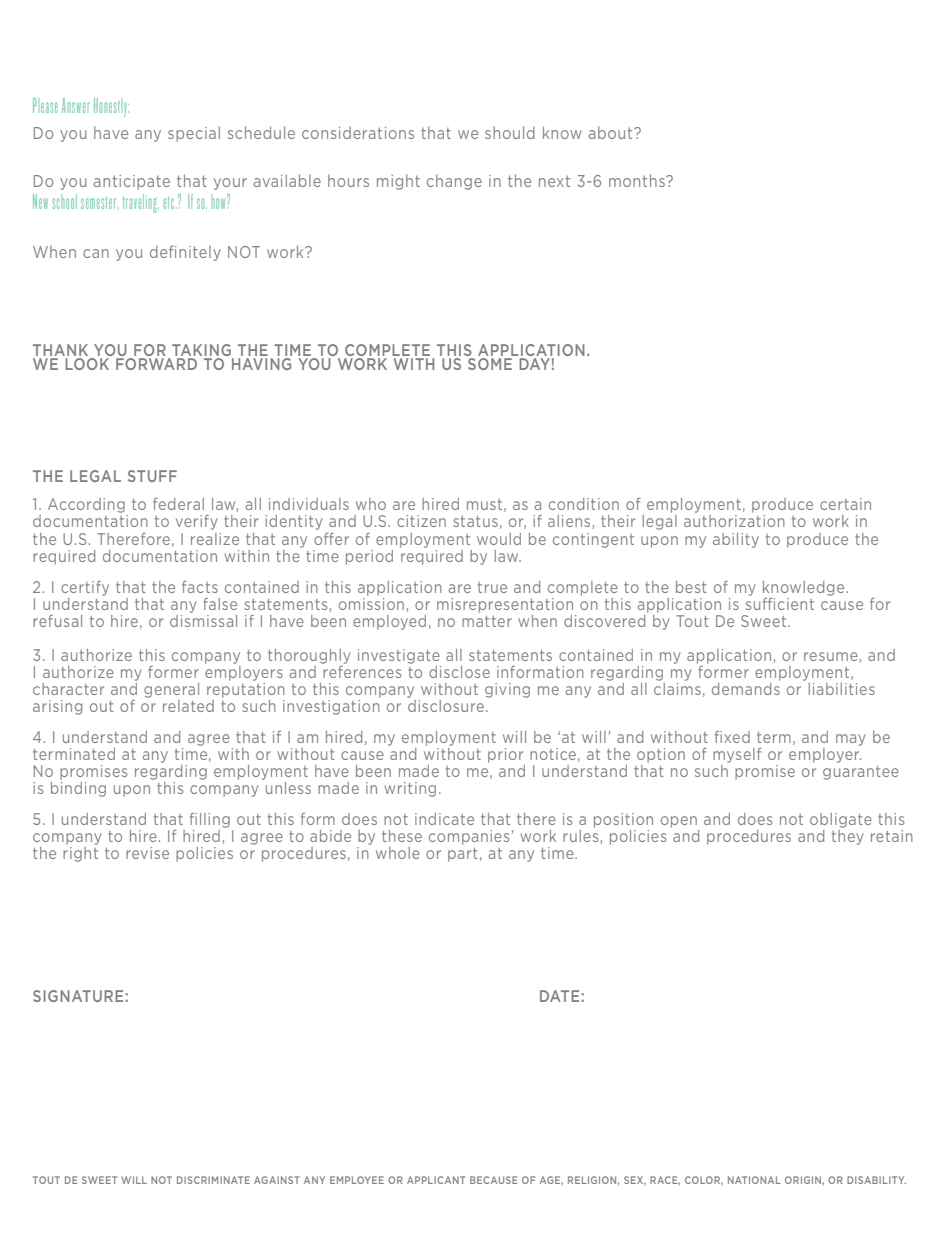 The height and width of the page is (1233, 952). What do you see at coordinates (487, 621) in the page?
I see `matter` at bounding box center [487, 621].
